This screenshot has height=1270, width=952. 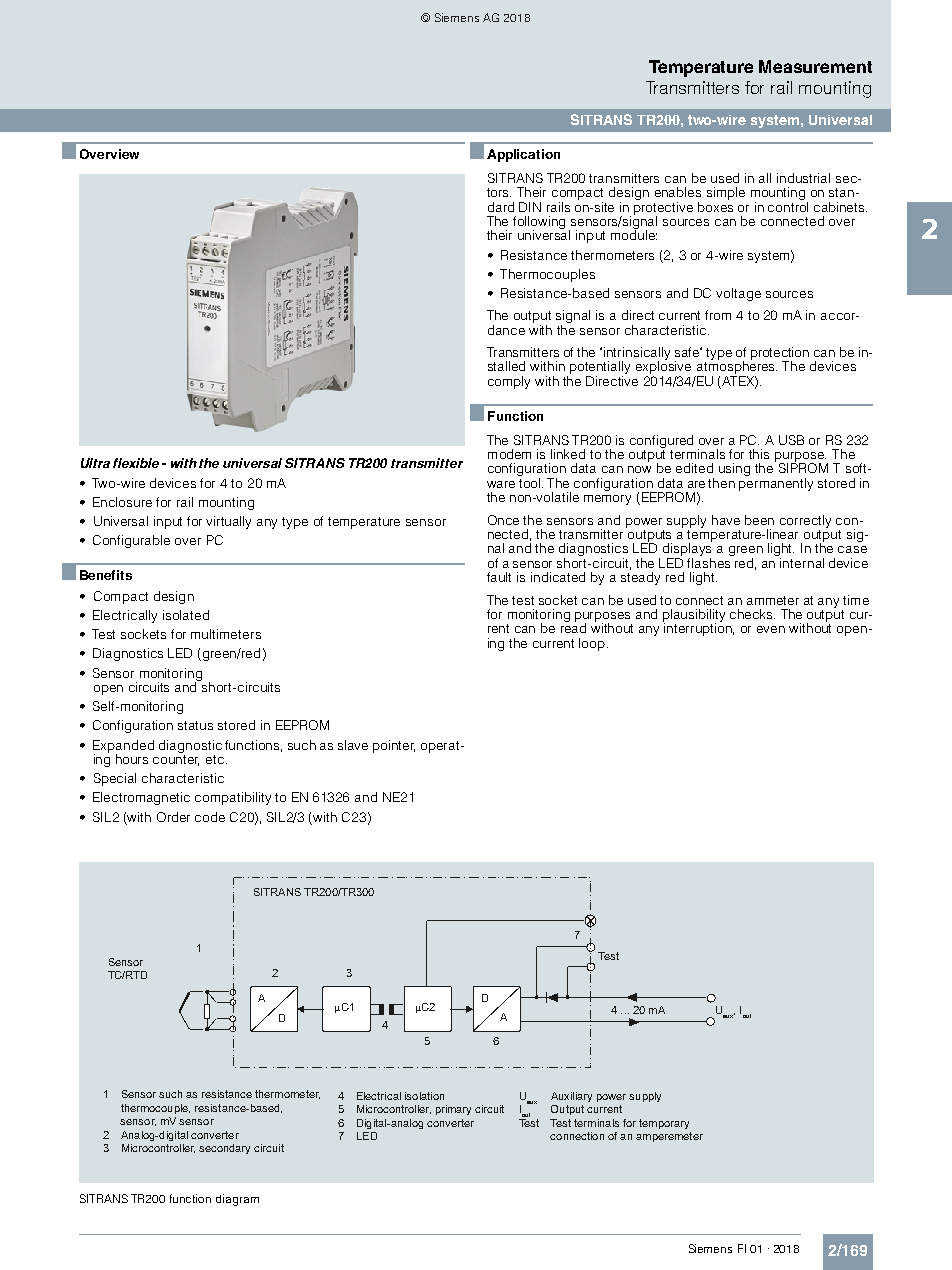 What do you see at coordinates (771, 629) in the screenshot?
I see `even` at bounding box center [771, 629].
